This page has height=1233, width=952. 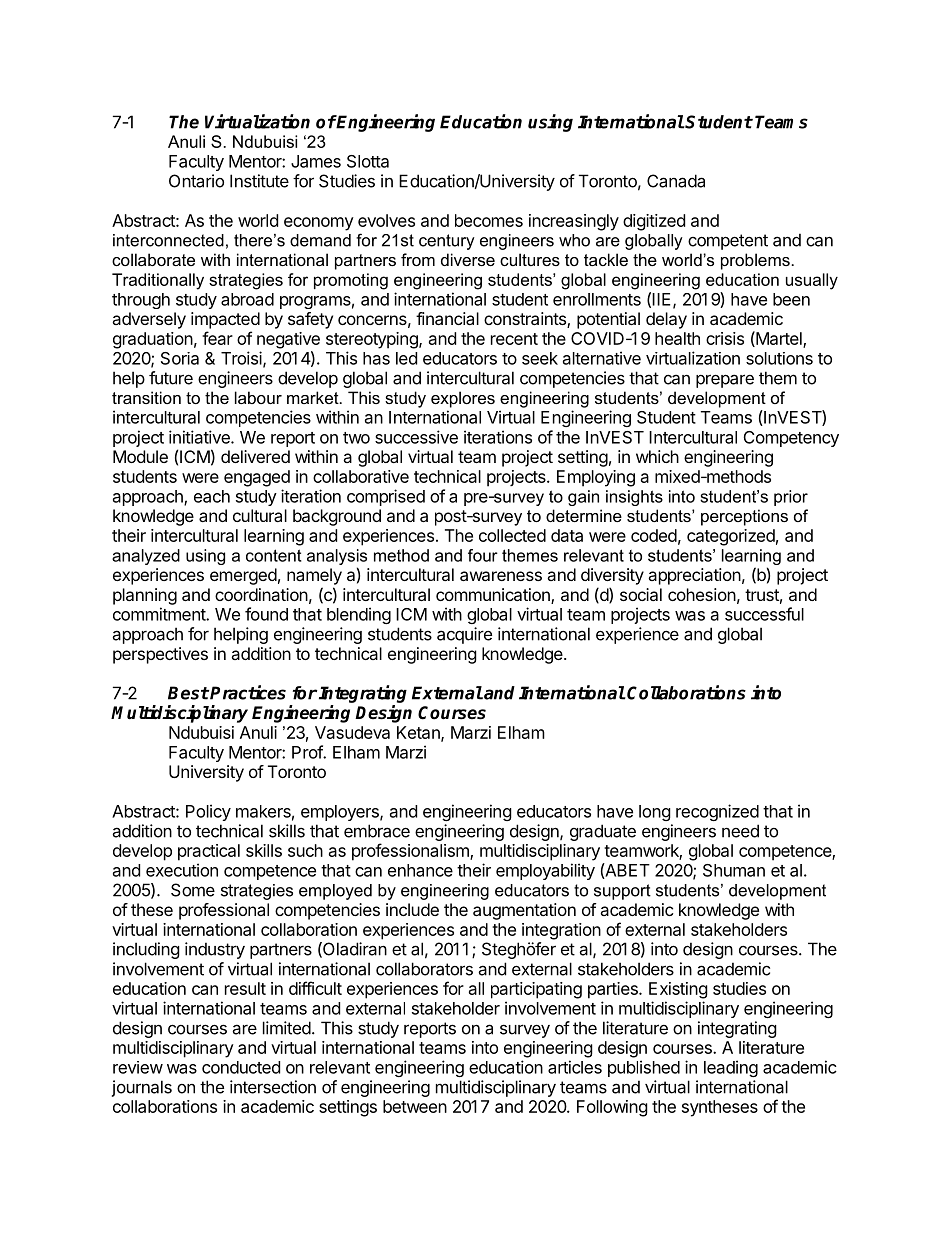 I want to click on Ontario, so click(x=196, y=181).
